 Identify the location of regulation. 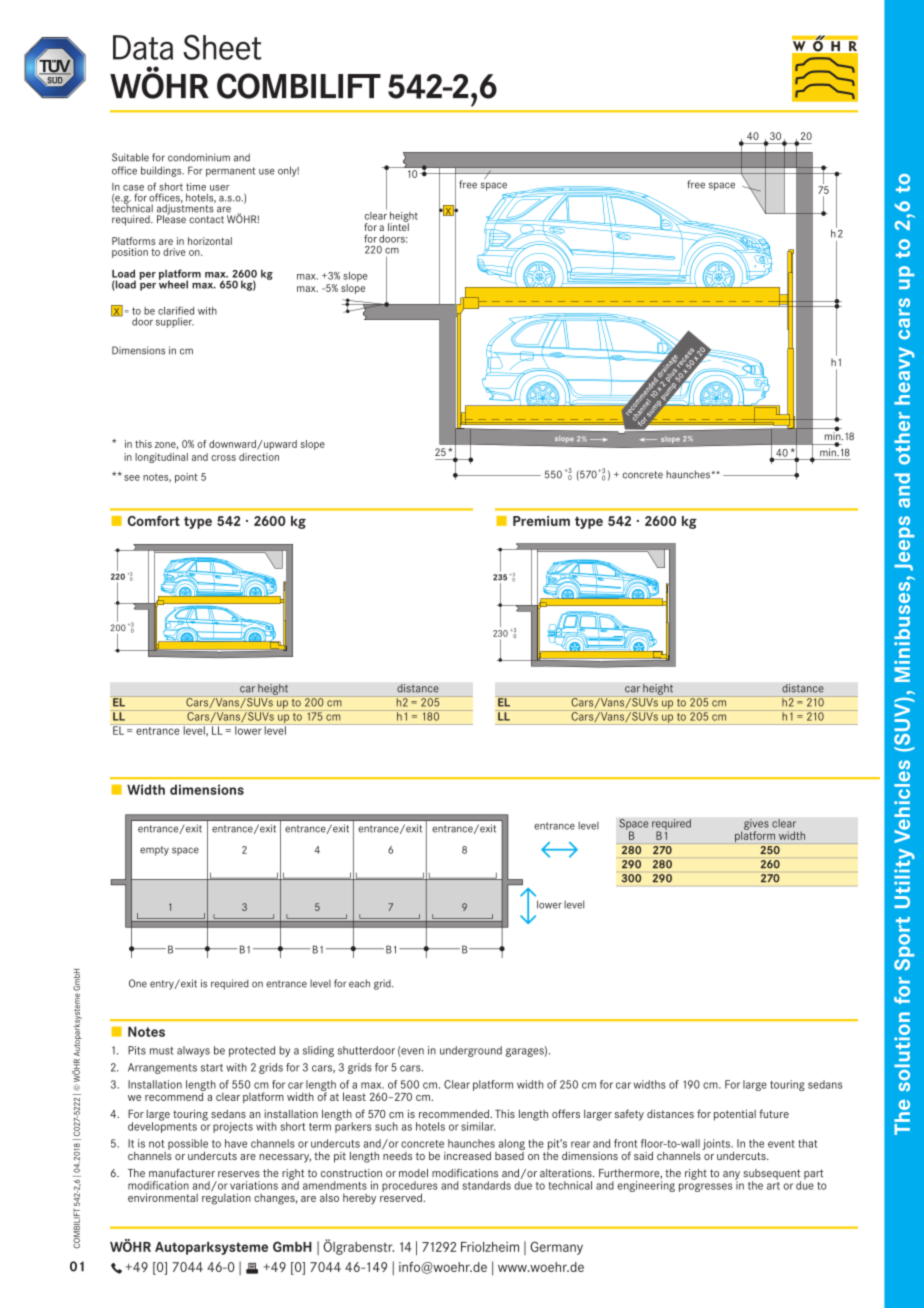
(226, 1198).
